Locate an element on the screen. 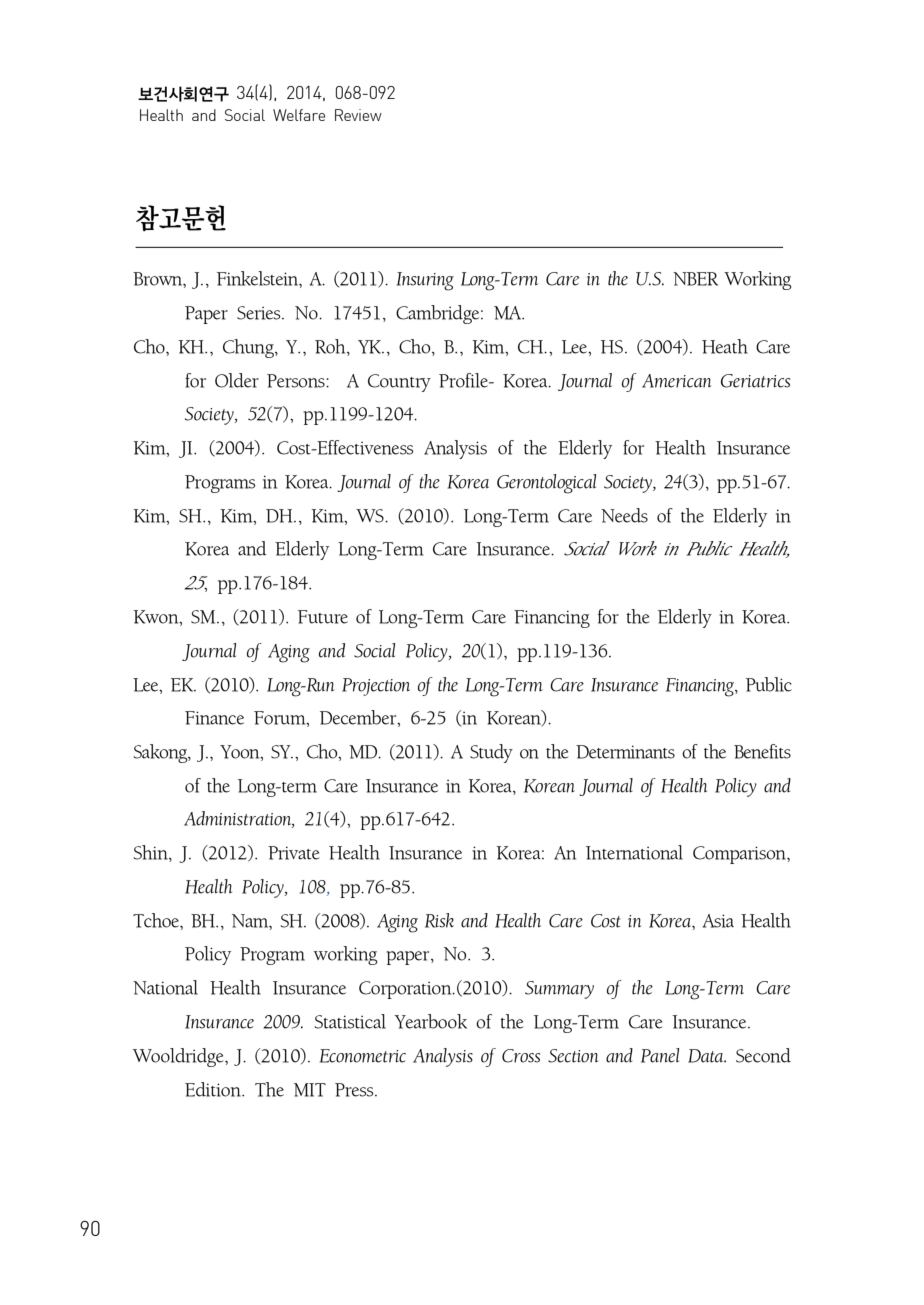 This screenshot has width=924, height=1305. Comparison is located at coordinates (740, 855).
